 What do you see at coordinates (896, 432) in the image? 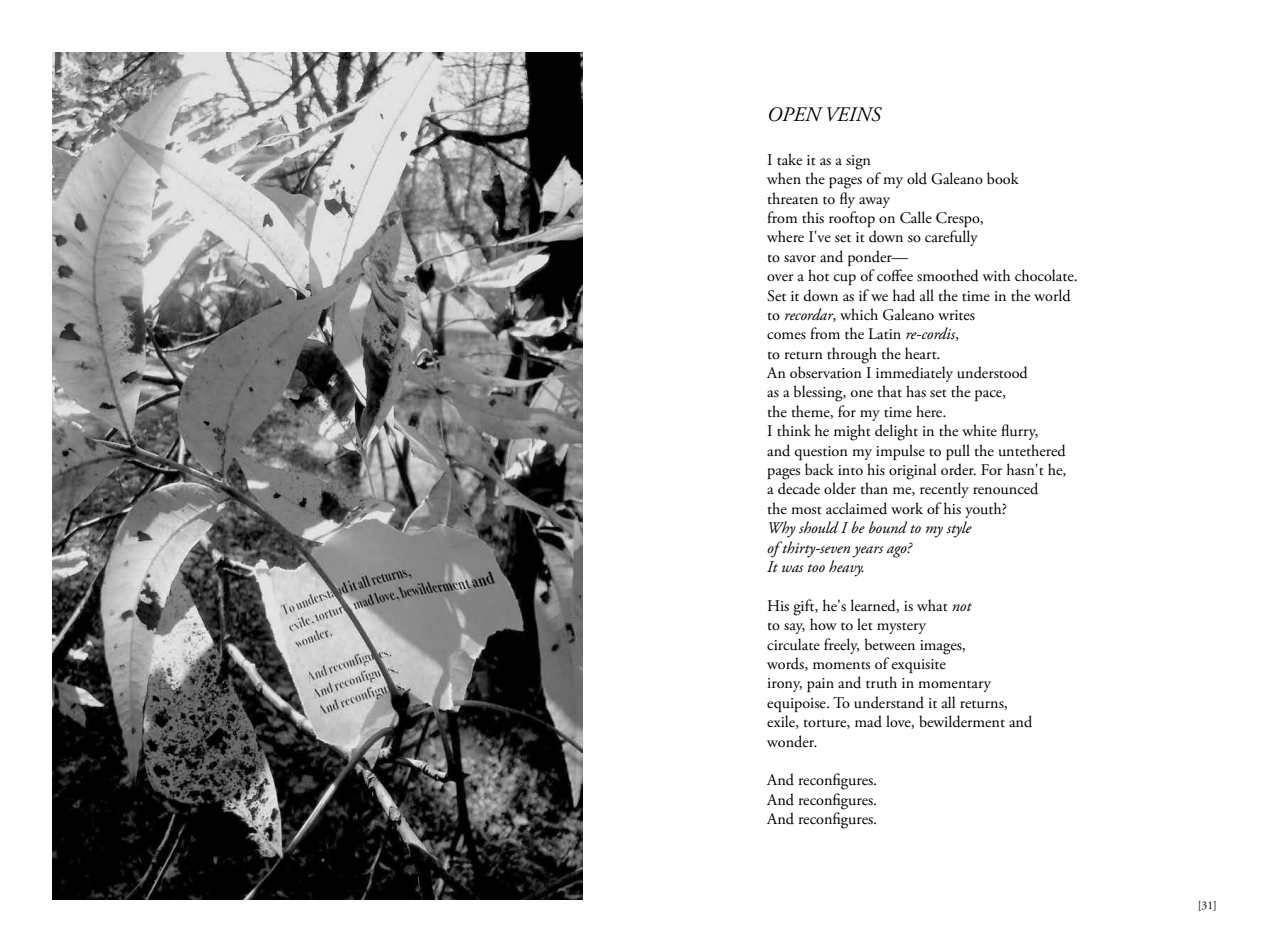
I see `delight` at bounding box center [896, 432].
